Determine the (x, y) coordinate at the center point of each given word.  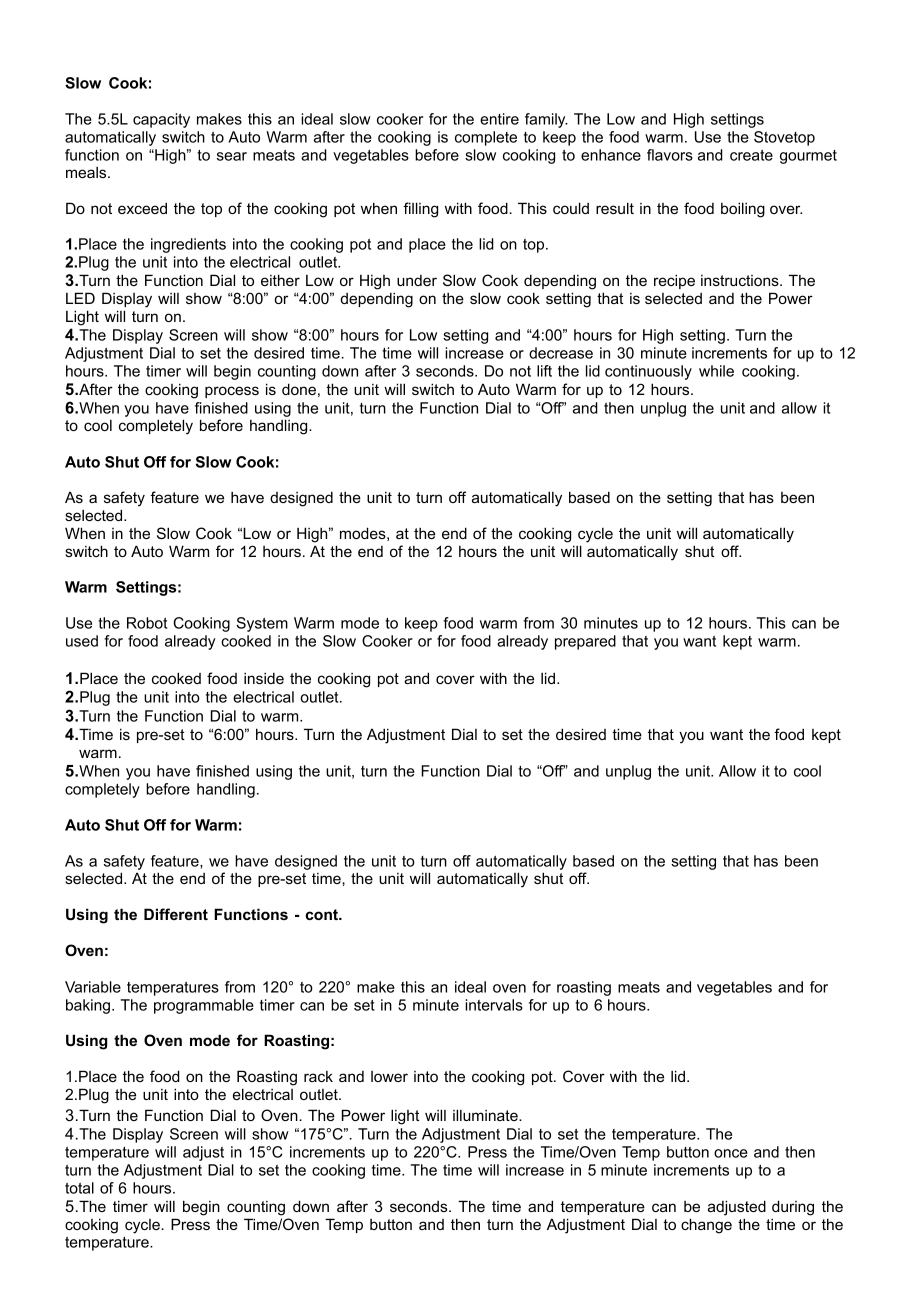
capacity (161, 120)
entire (499, 119)
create (751, 155)
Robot (147, 623)
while (716, 371)
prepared (585, 642)
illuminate (486, 1115)
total (79, 1188)
